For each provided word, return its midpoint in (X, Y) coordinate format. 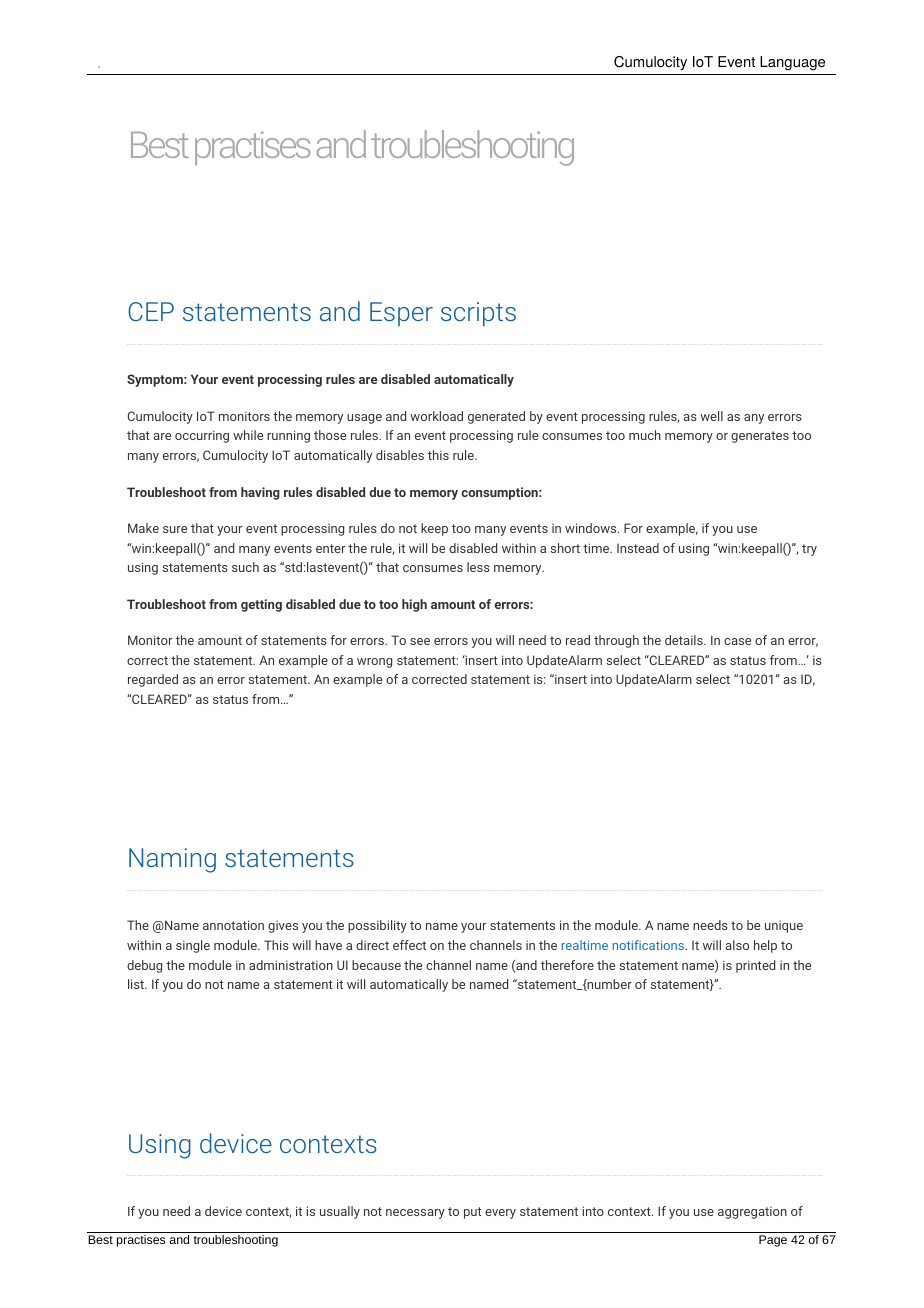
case (737, 641)
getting (261, 605)
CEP (151, 311)
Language (792, 63)
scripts (478, 314)
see (420, 641)
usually (340, 1212)
